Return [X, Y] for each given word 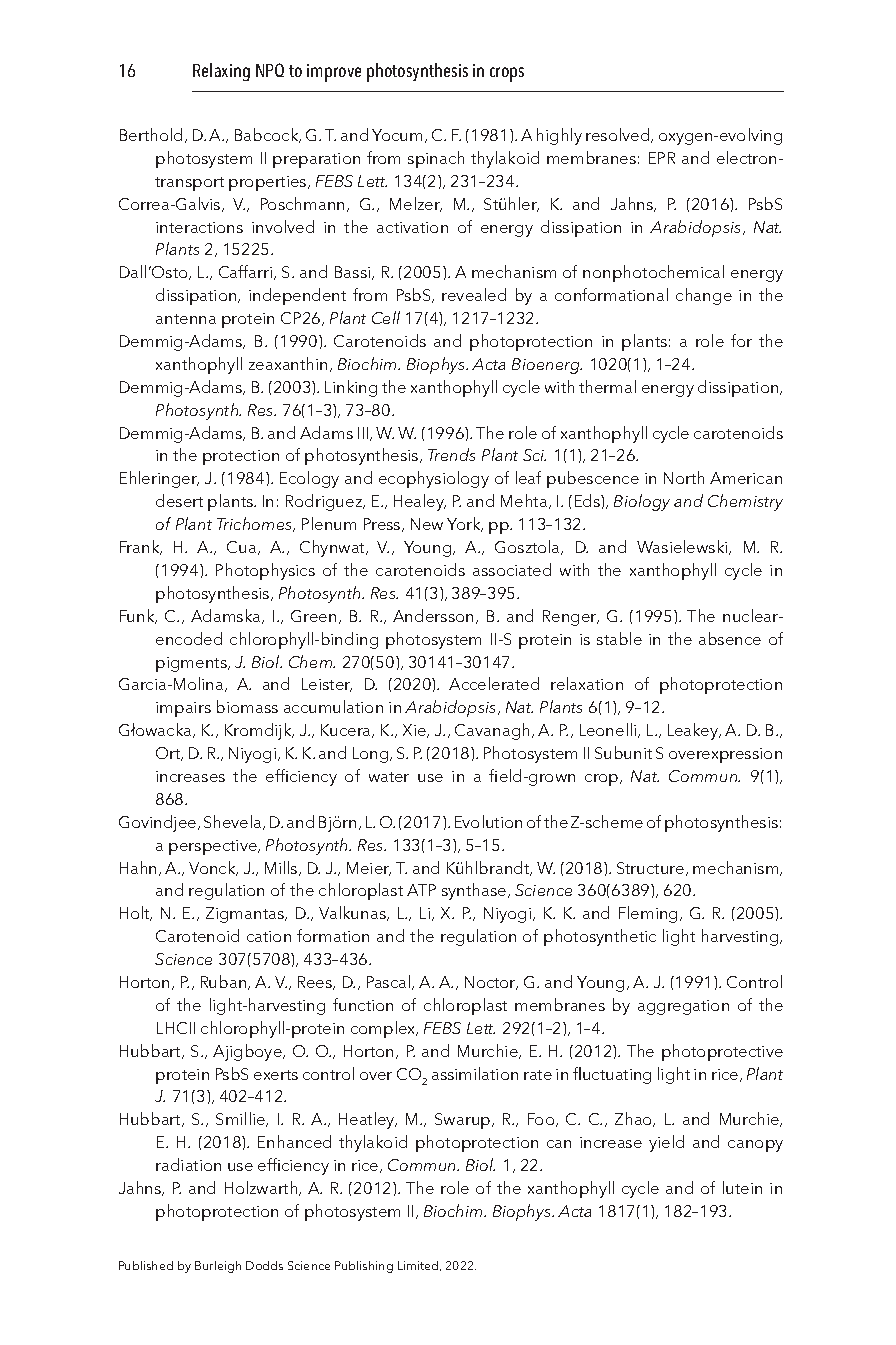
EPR [662, 158]
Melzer [416, 204]
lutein [742, 1187]
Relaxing [221, 72]
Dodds [264, 1265]
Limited [419, 1266]
